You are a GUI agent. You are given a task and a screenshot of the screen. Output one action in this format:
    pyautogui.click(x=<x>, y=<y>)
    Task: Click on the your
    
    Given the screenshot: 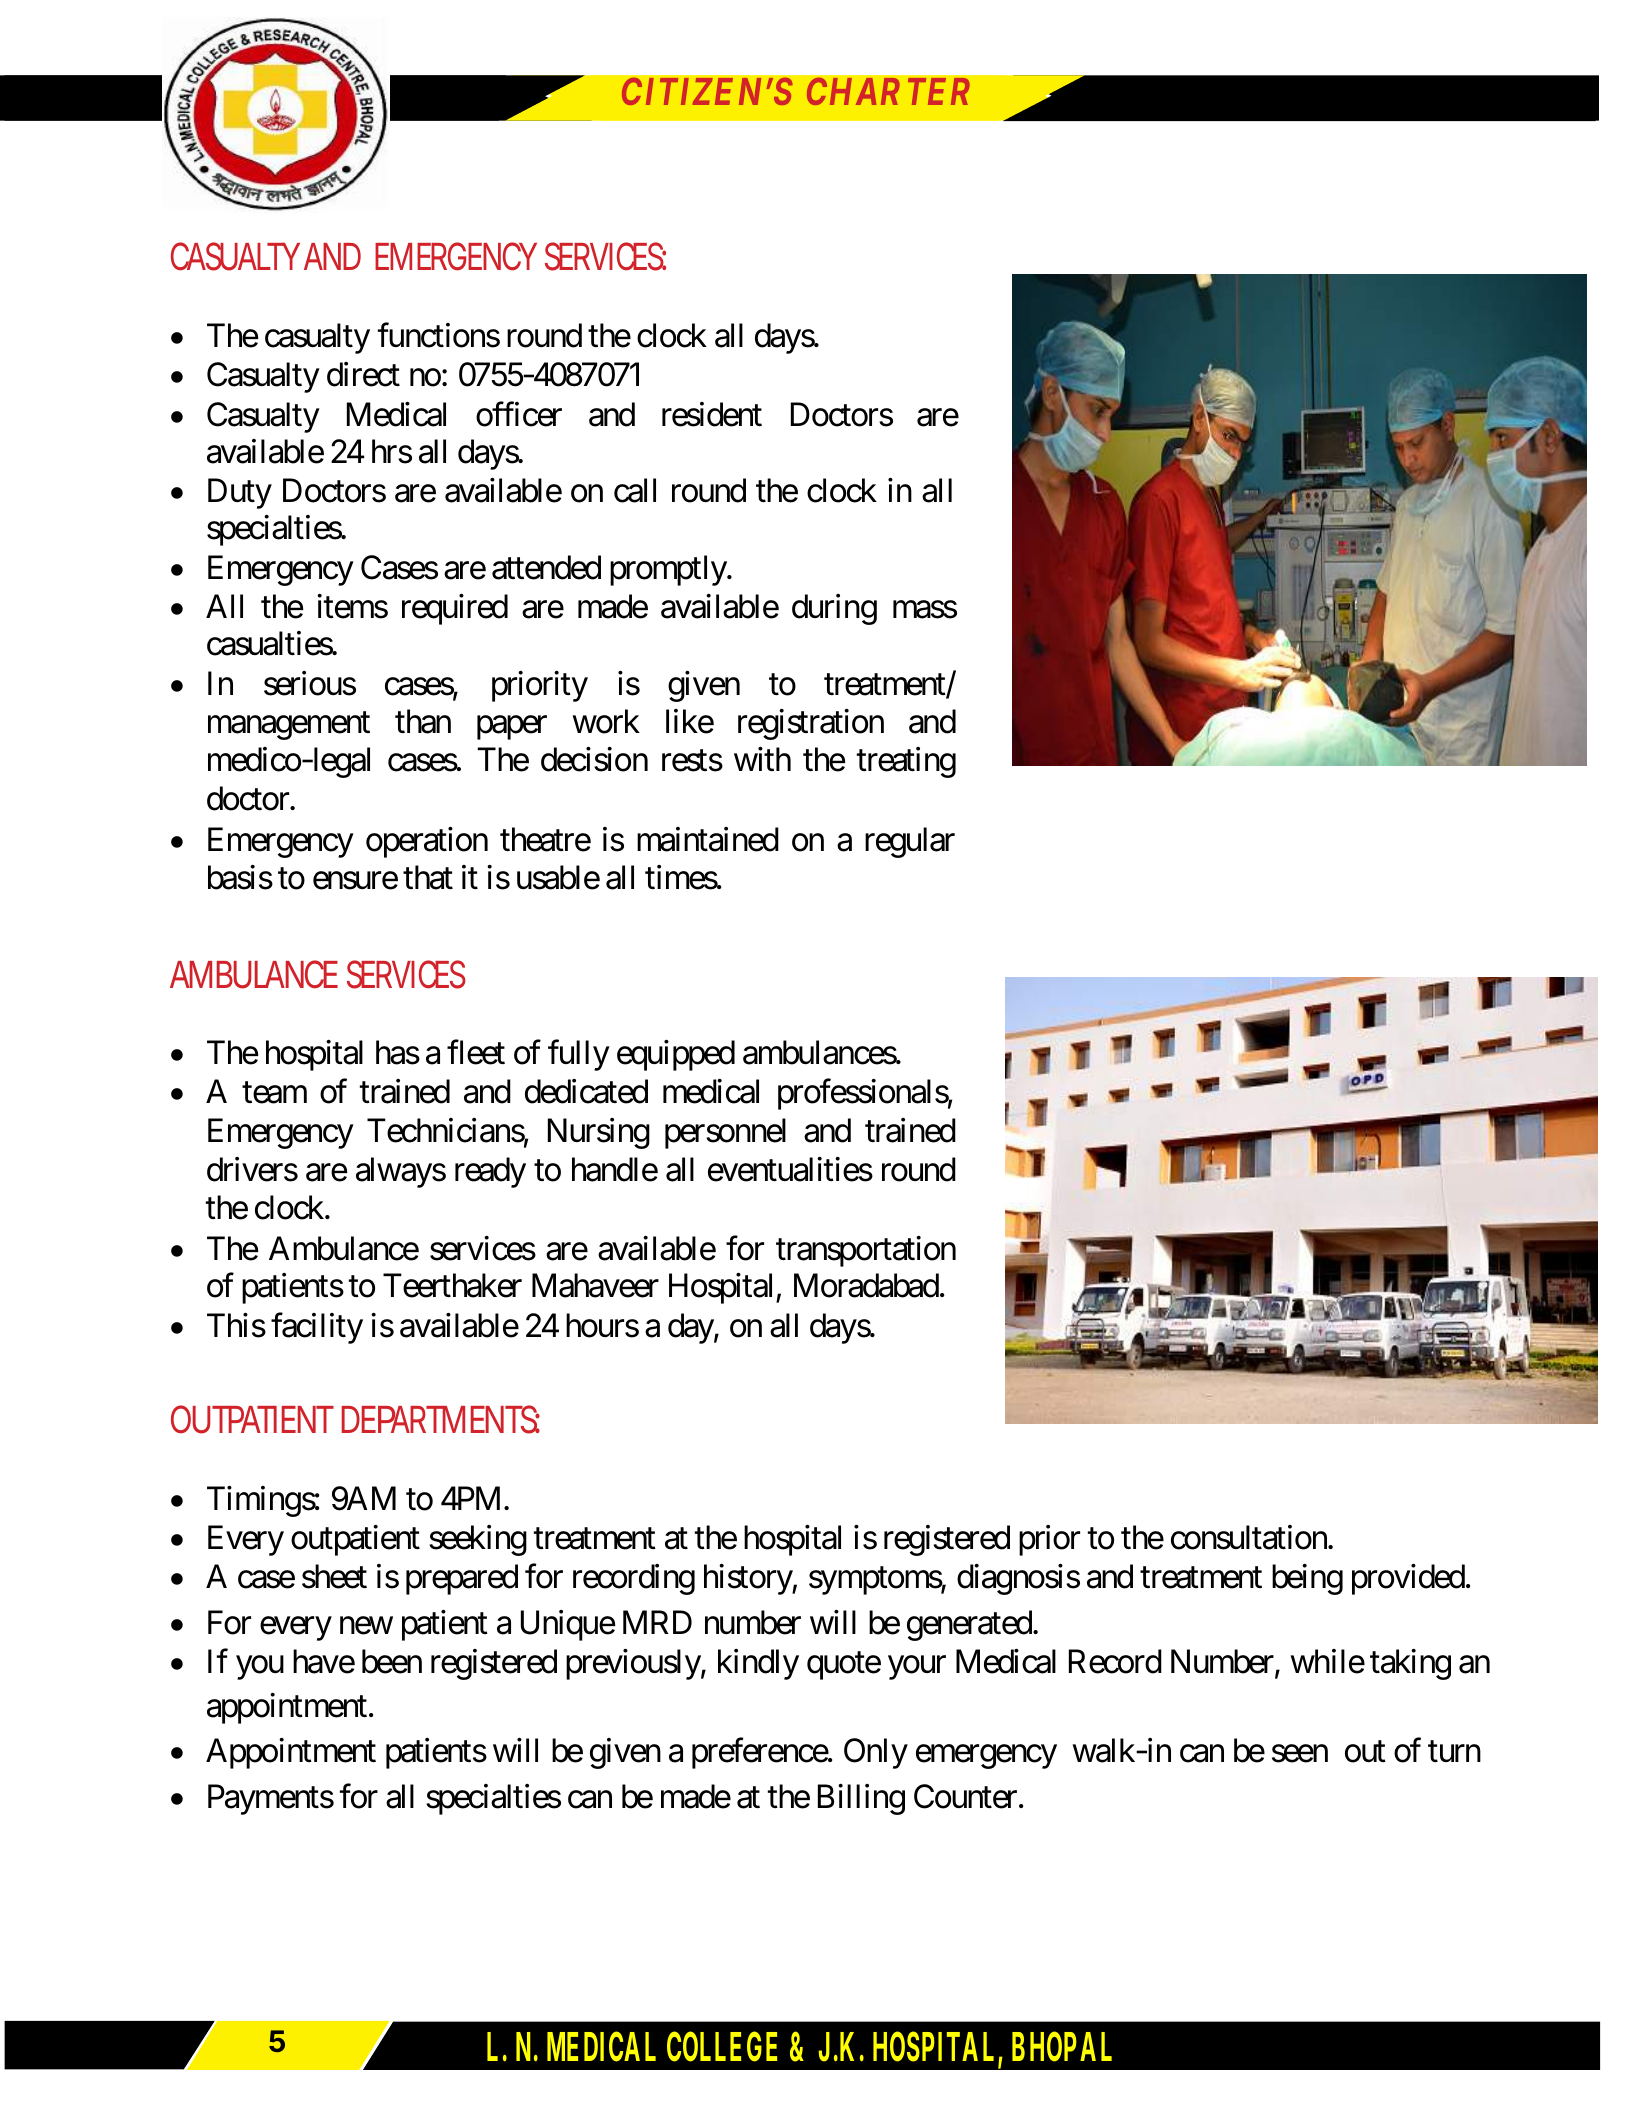 What is the action you would take?
    pyautogui.click(x=917, y=1668)
